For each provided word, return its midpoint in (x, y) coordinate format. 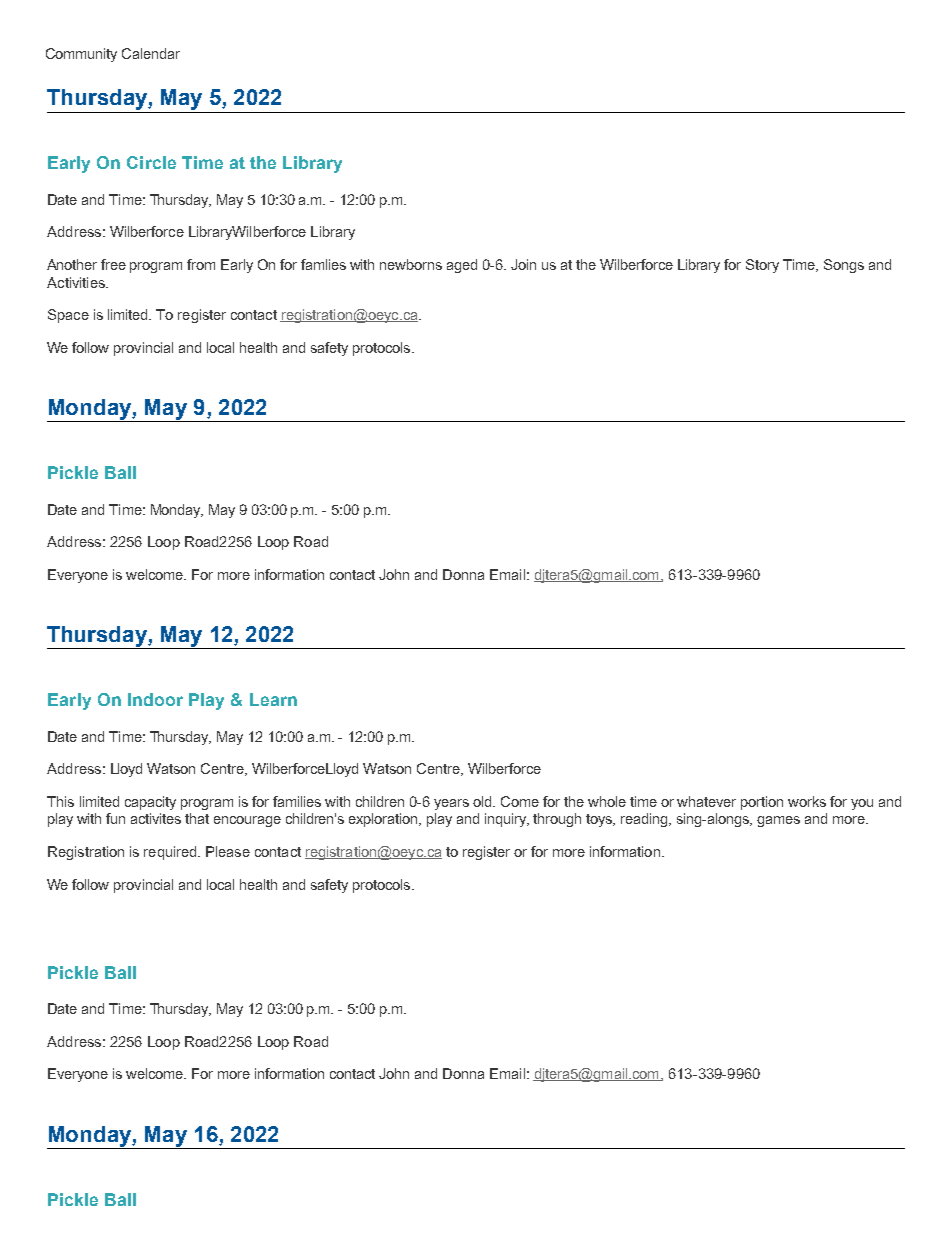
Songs (844, 266)
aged (462, 266)
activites (156, 818)
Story (762, 266)
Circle (151, 162)
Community (81, 55)
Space (68, 316)
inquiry (507, 820)
